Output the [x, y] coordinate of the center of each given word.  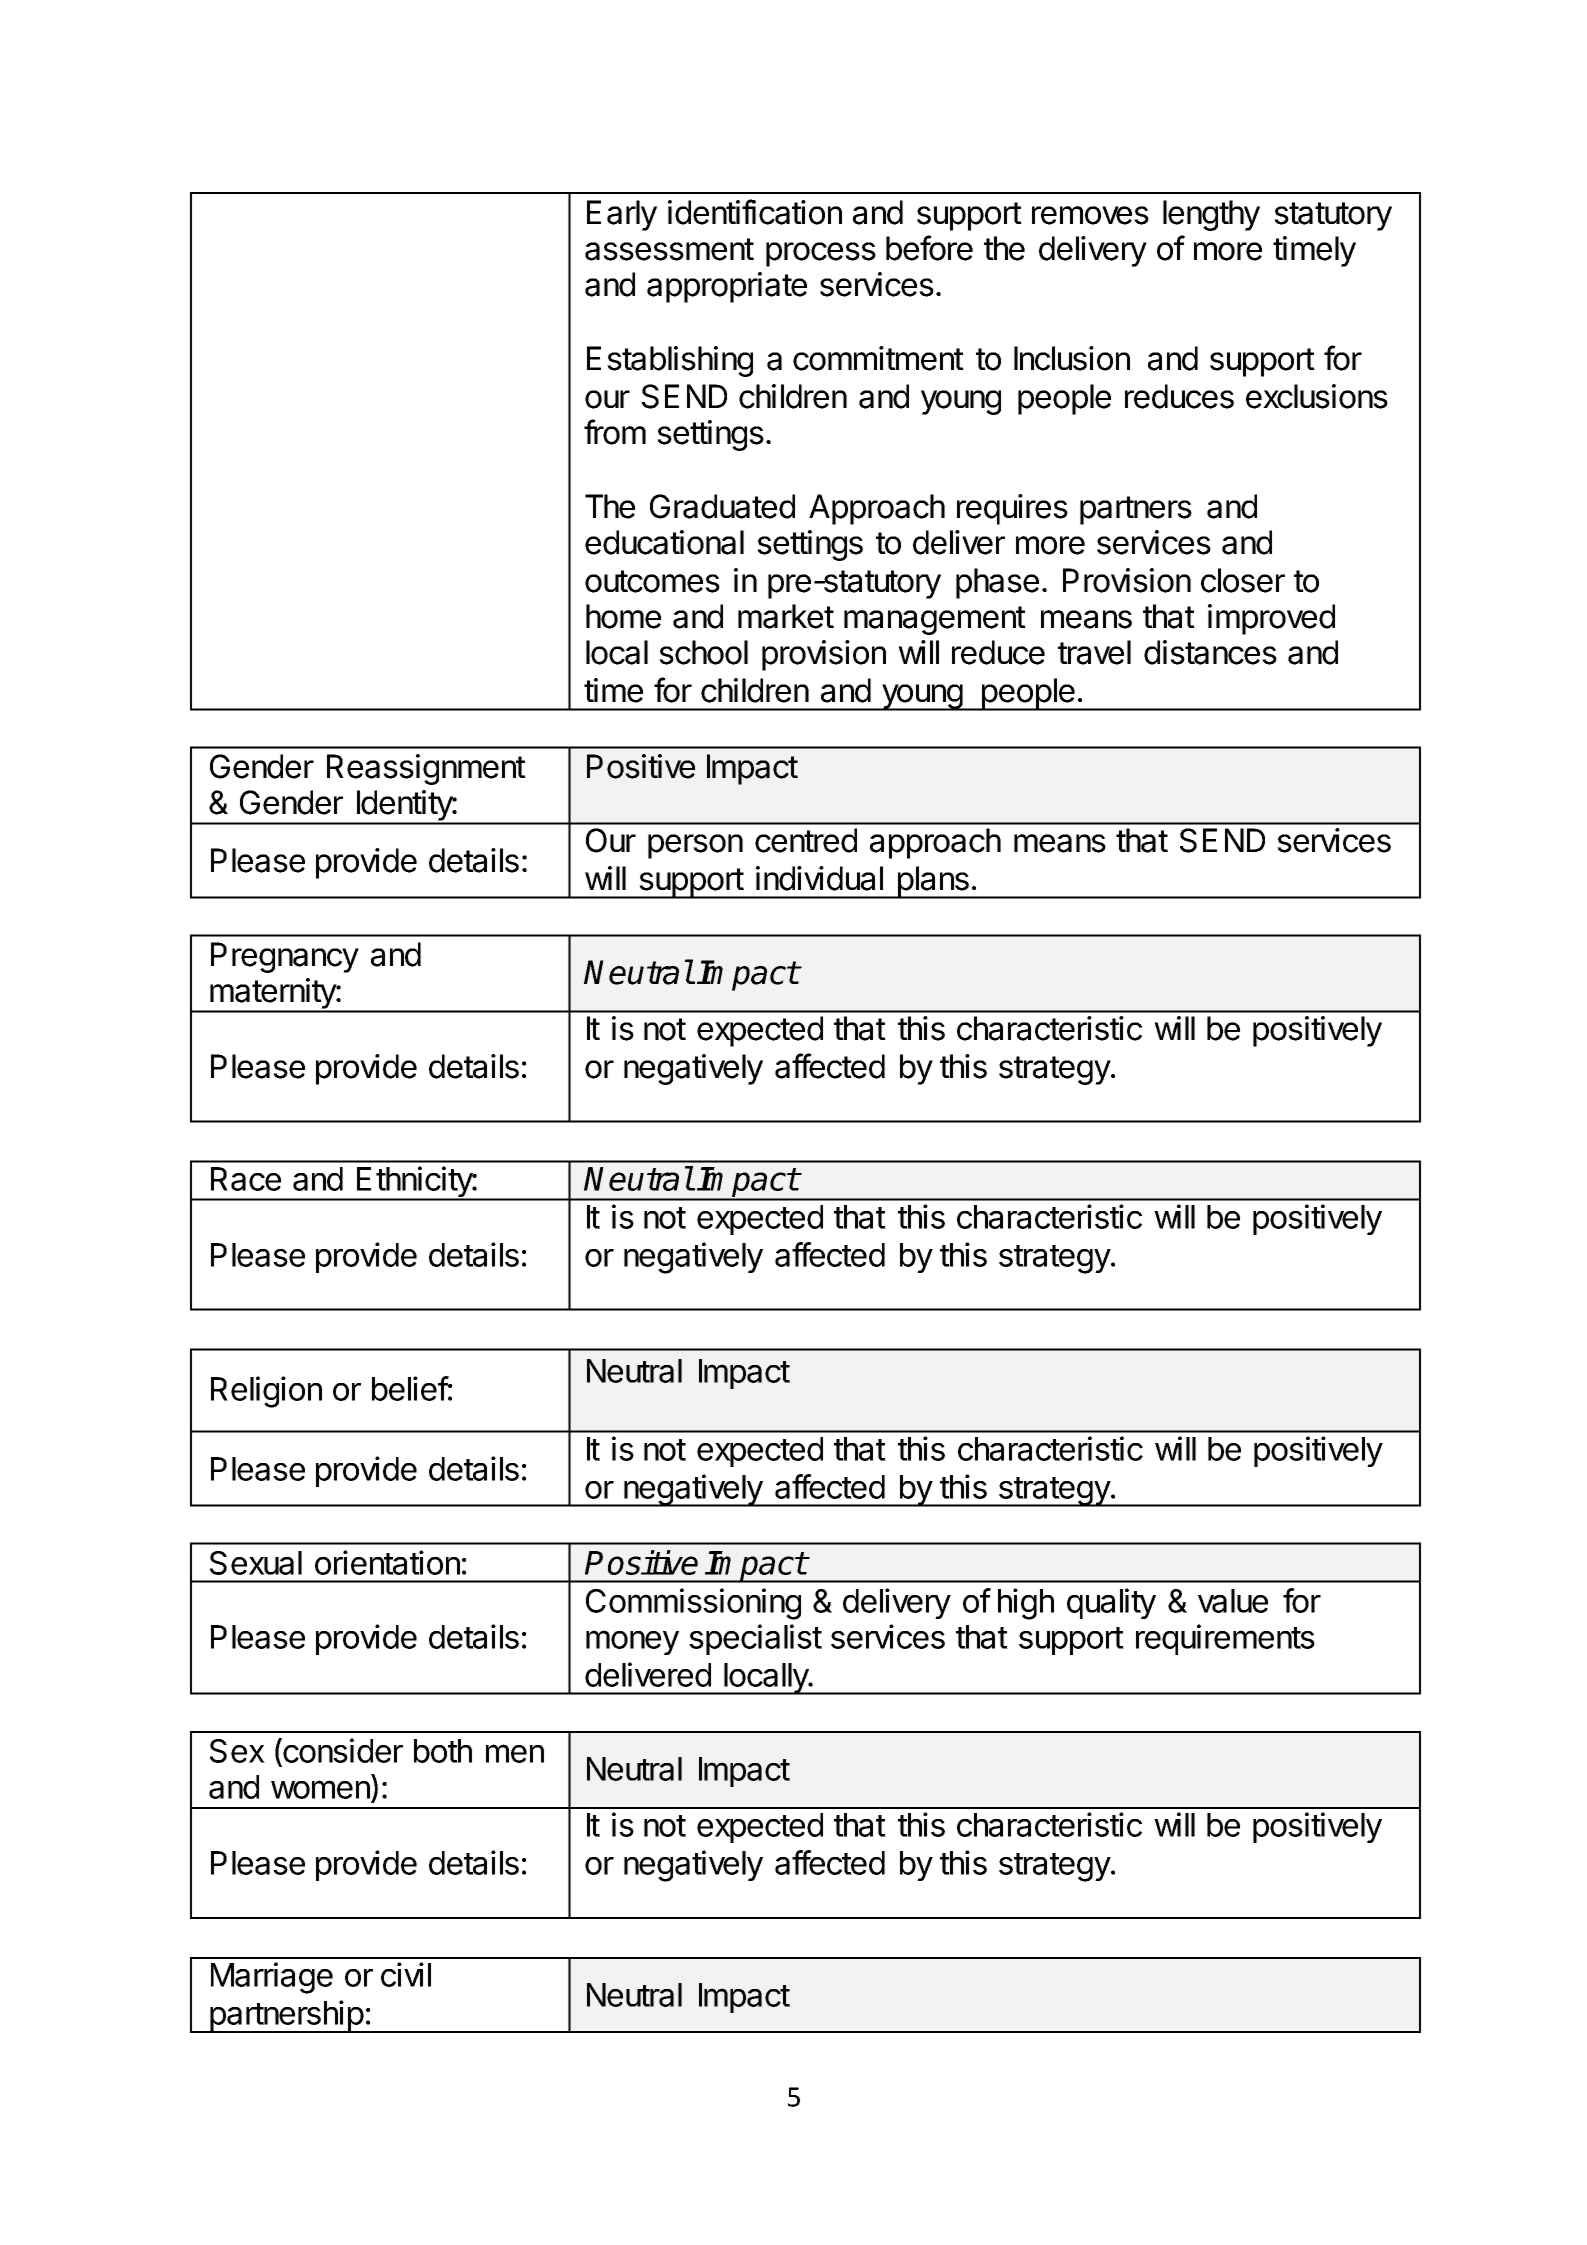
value [1233, 1601]
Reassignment [426, 769]
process [821, 254]
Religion [266, 1392]
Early [622, 215]
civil [406, 1974]
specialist [755, 1639]
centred [806, 840]
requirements [1225, 1639]
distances [1210, 652]
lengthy [1211, 215]
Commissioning [693, 1604]
